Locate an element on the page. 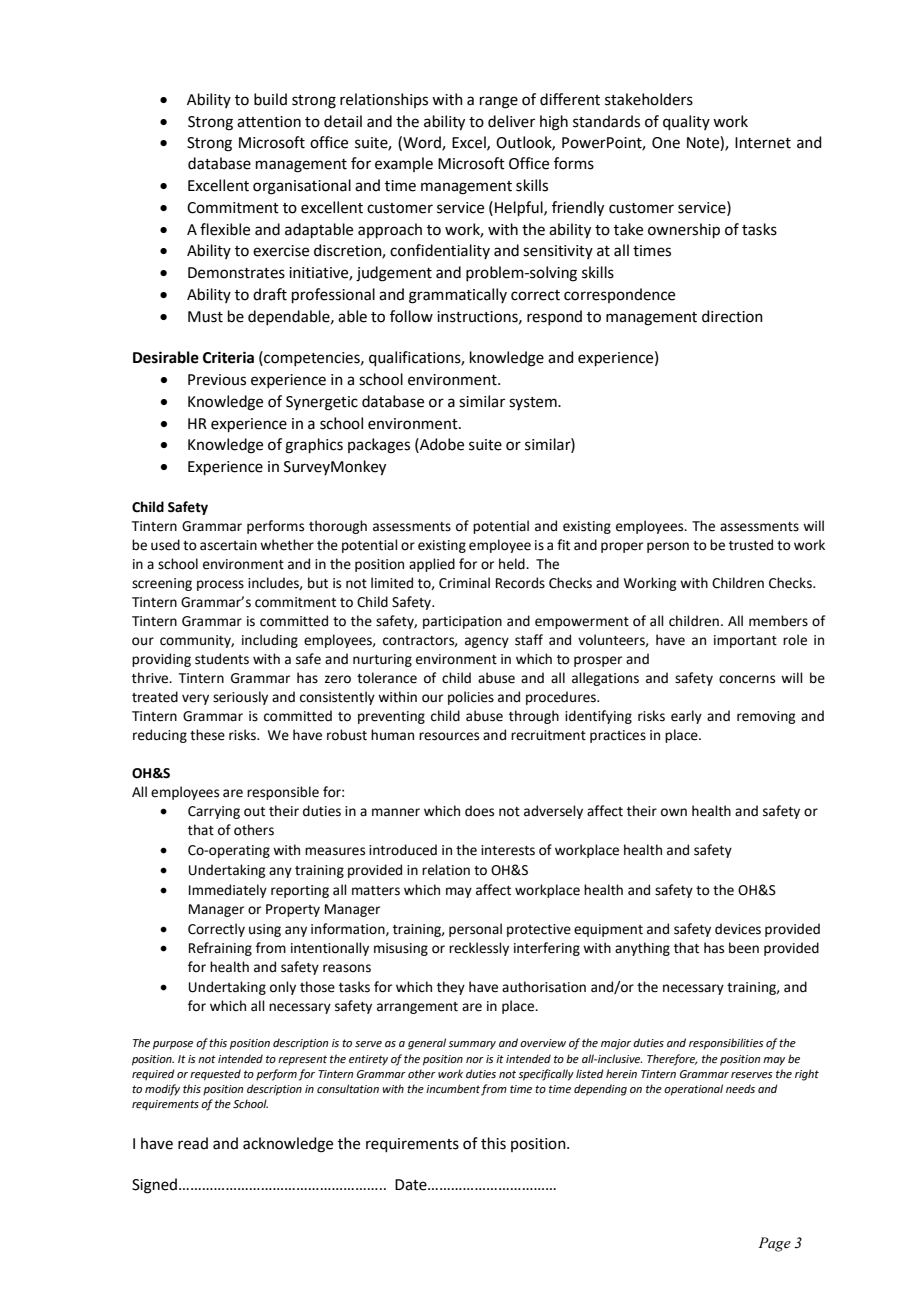 The image size is (924, 1308). devices is located at coordinates (738, 929).
